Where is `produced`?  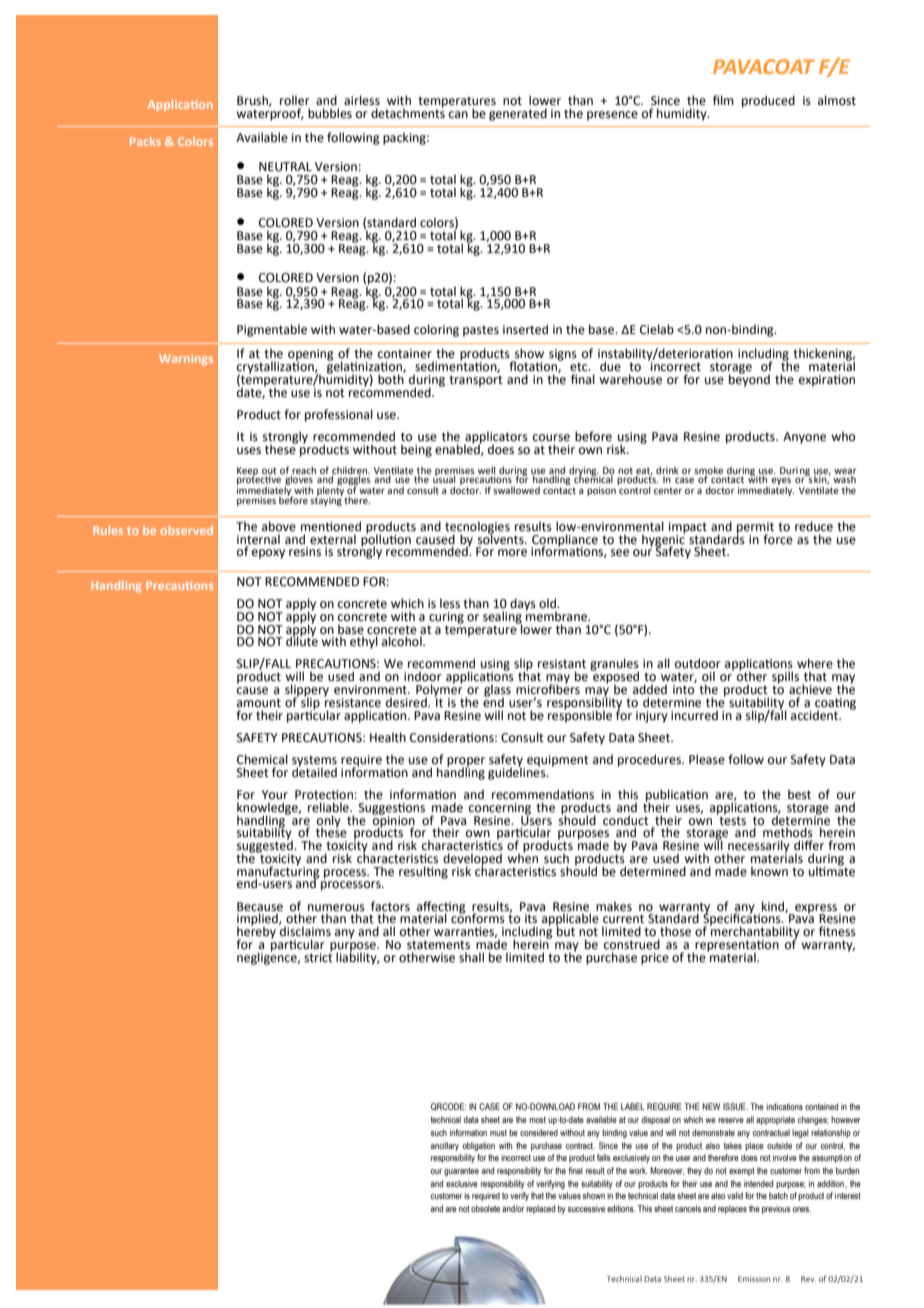 produced is located at coordinates (768, 101).
